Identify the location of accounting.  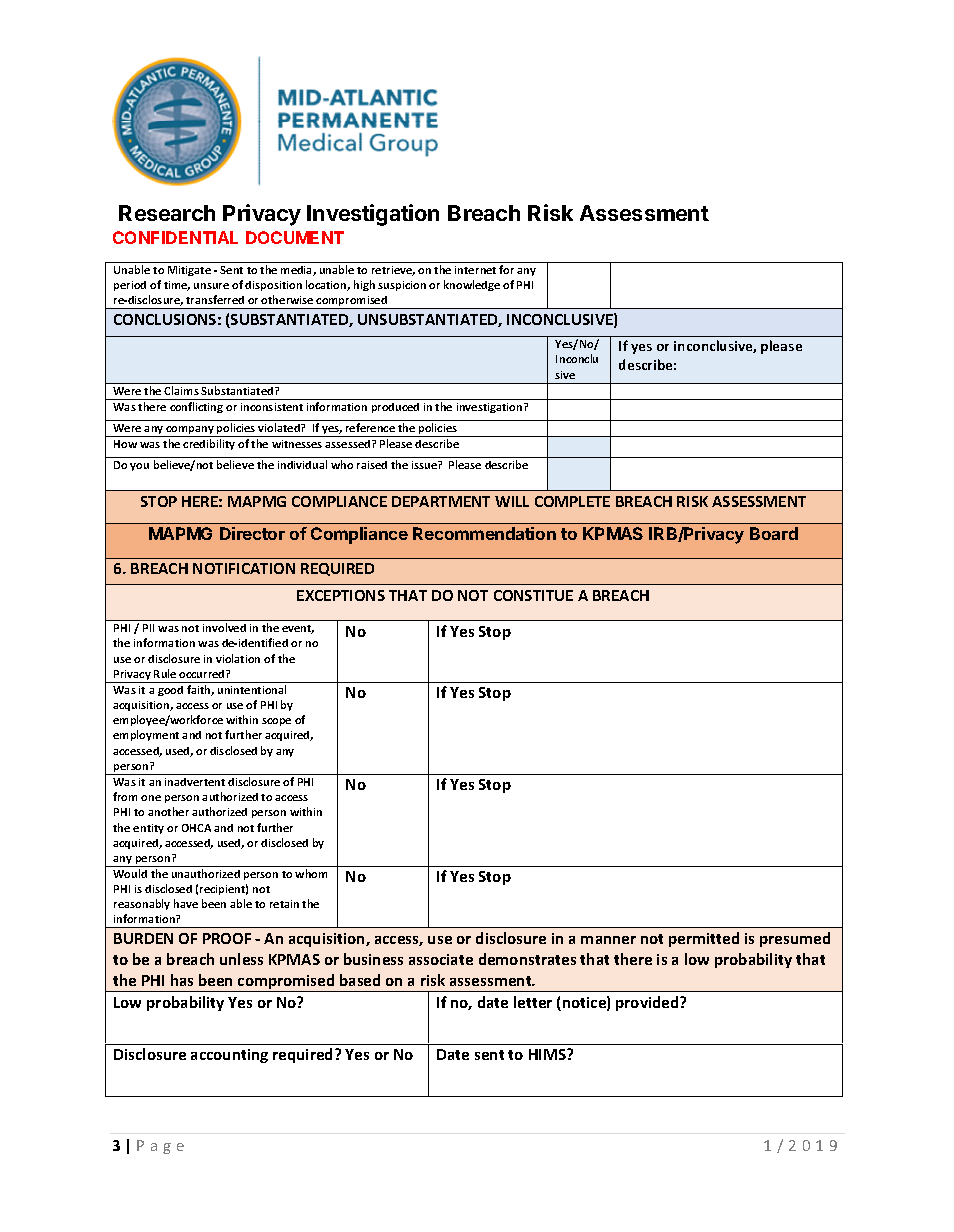
(229, 1056).
